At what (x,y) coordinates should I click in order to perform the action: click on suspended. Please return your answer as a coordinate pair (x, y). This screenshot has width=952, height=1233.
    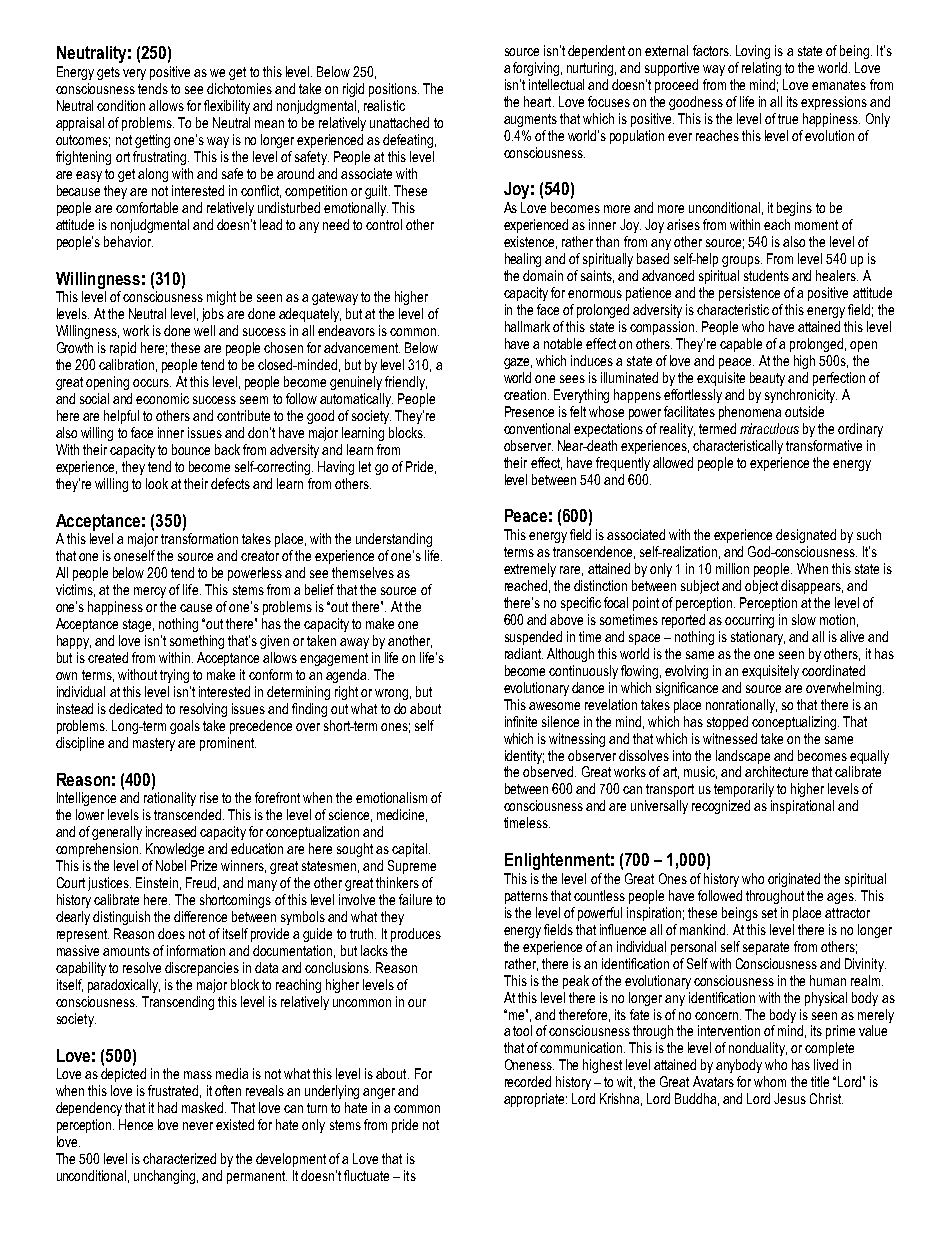
    Looking at the image, I should click on (533, 638).
